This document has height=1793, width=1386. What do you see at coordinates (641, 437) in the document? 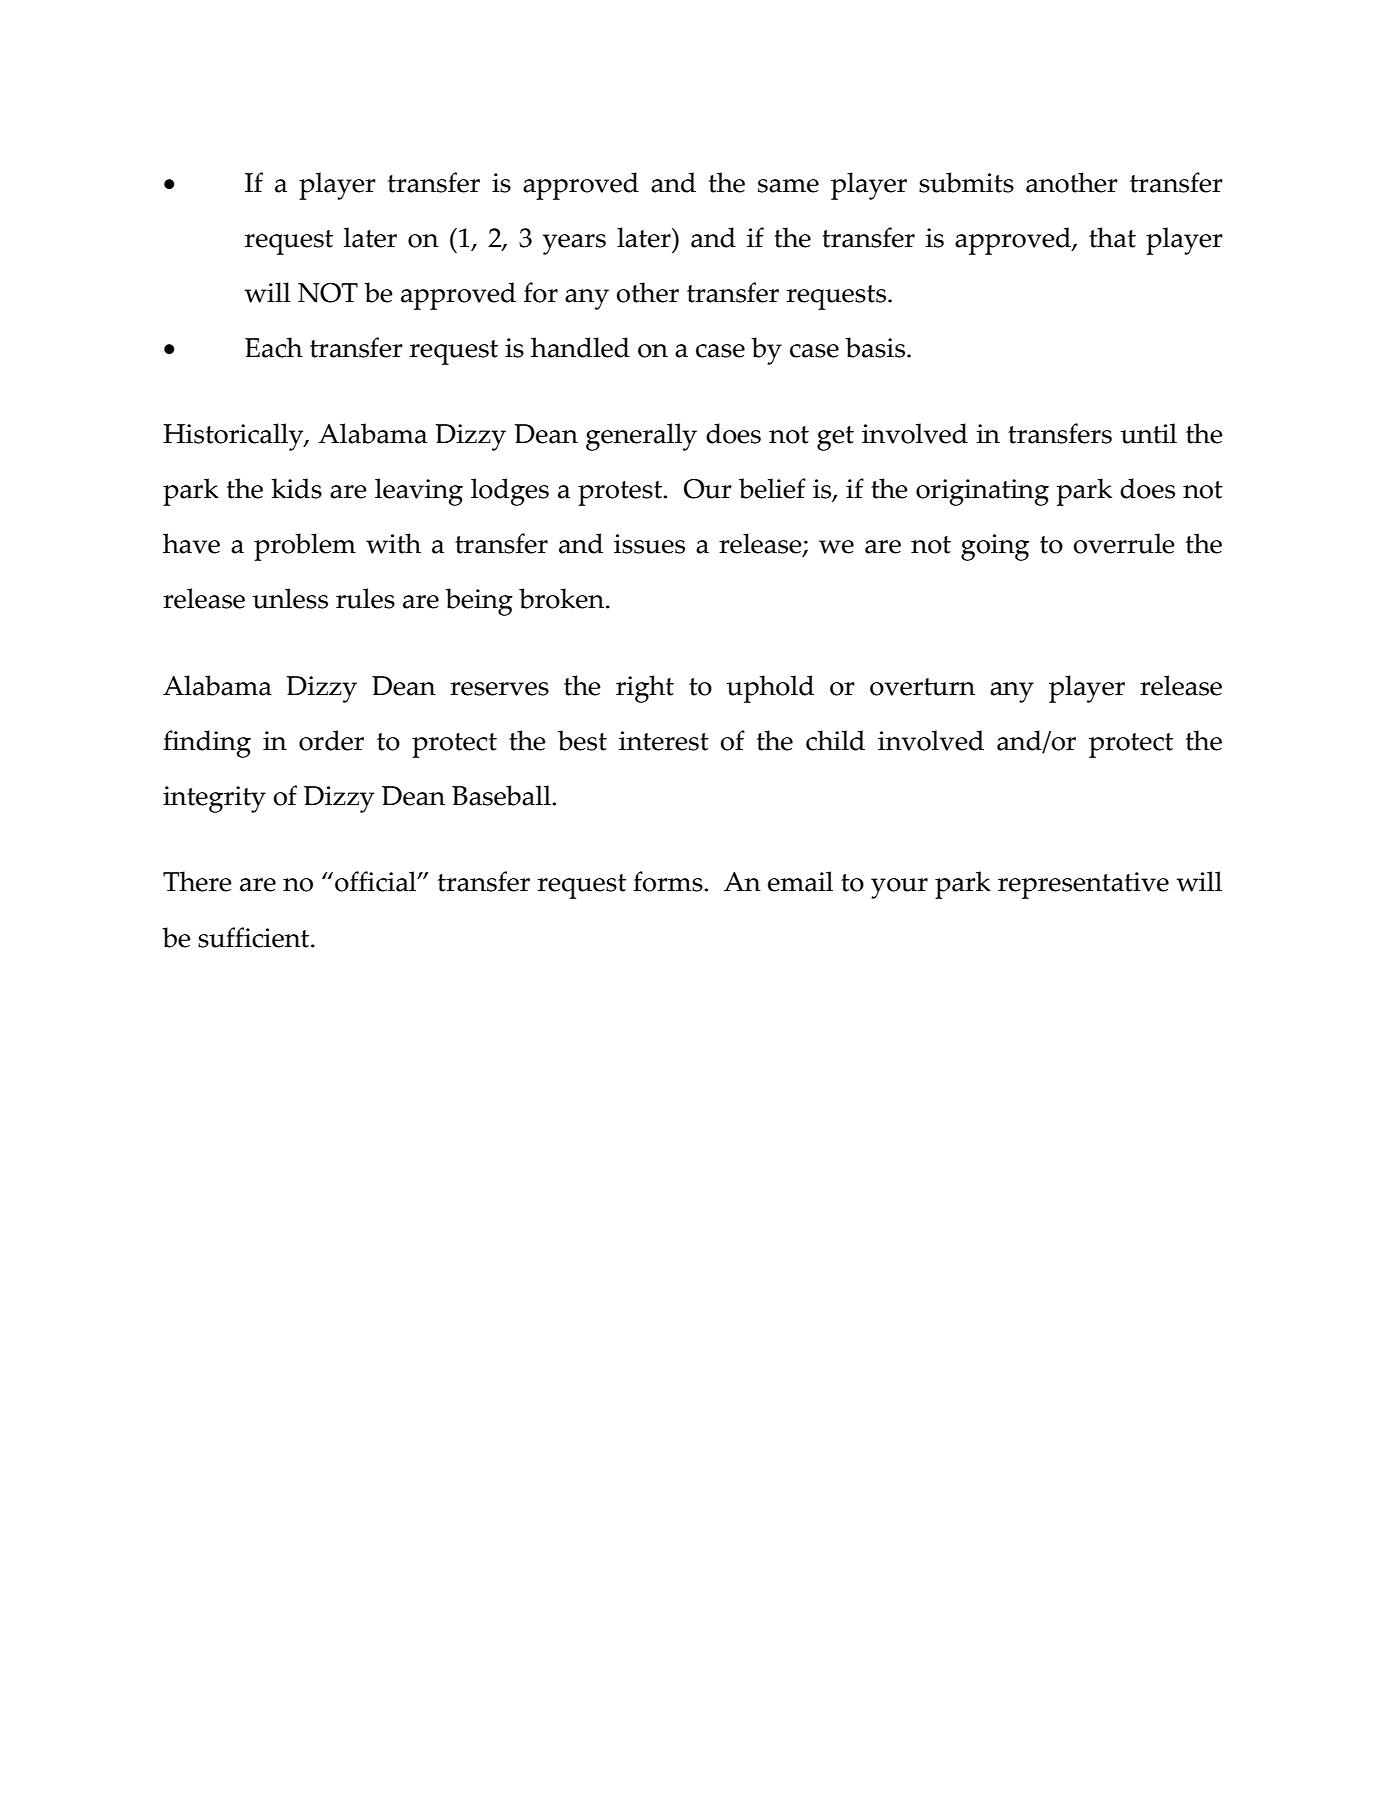
I see `generally` at bounding box center [641, 437].
